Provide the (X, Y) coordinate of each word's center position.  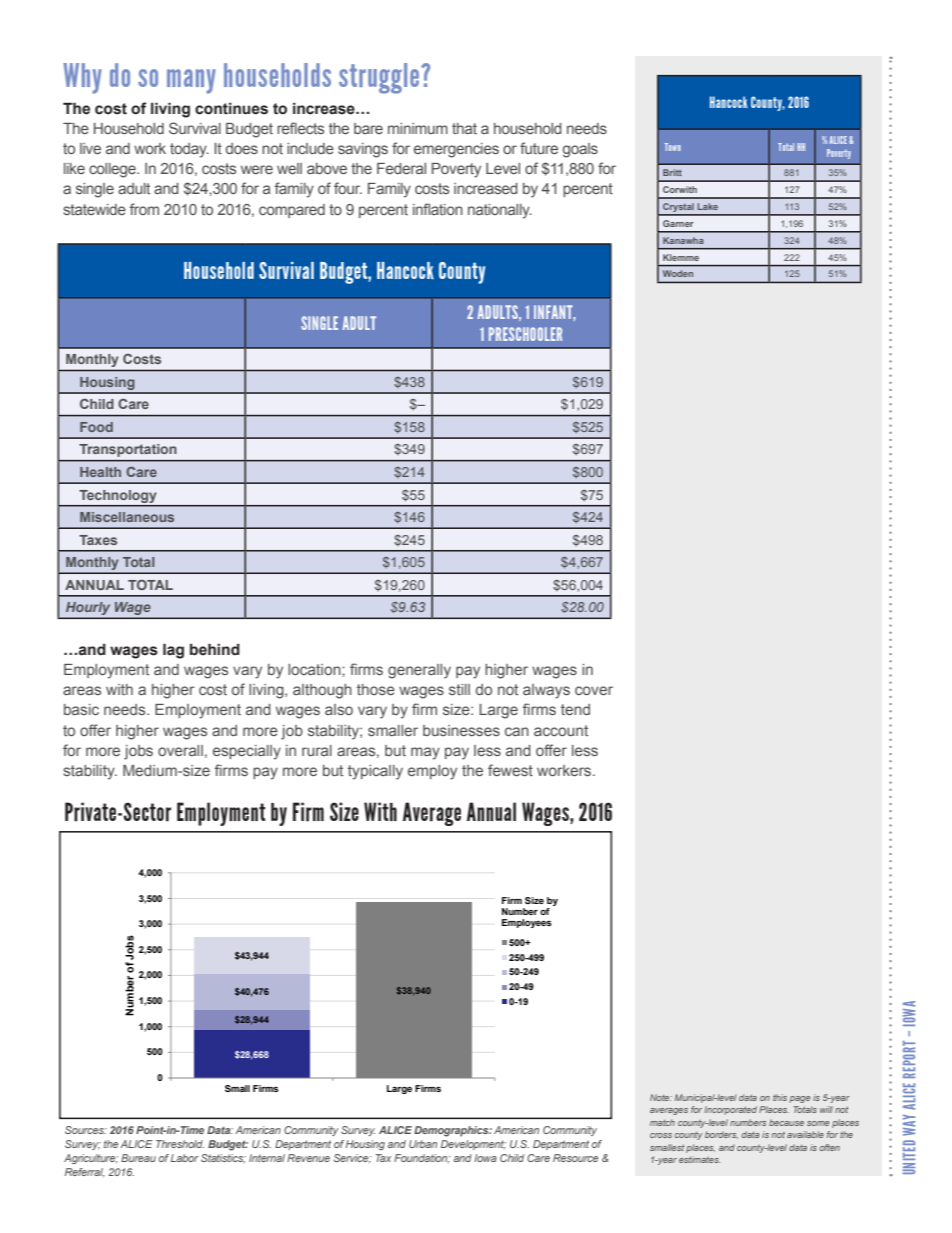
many (191, 81)
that (464, 128)
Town (673, 147)
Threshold (180, 1144)
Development (473, 1145)
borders (721, 1135)
